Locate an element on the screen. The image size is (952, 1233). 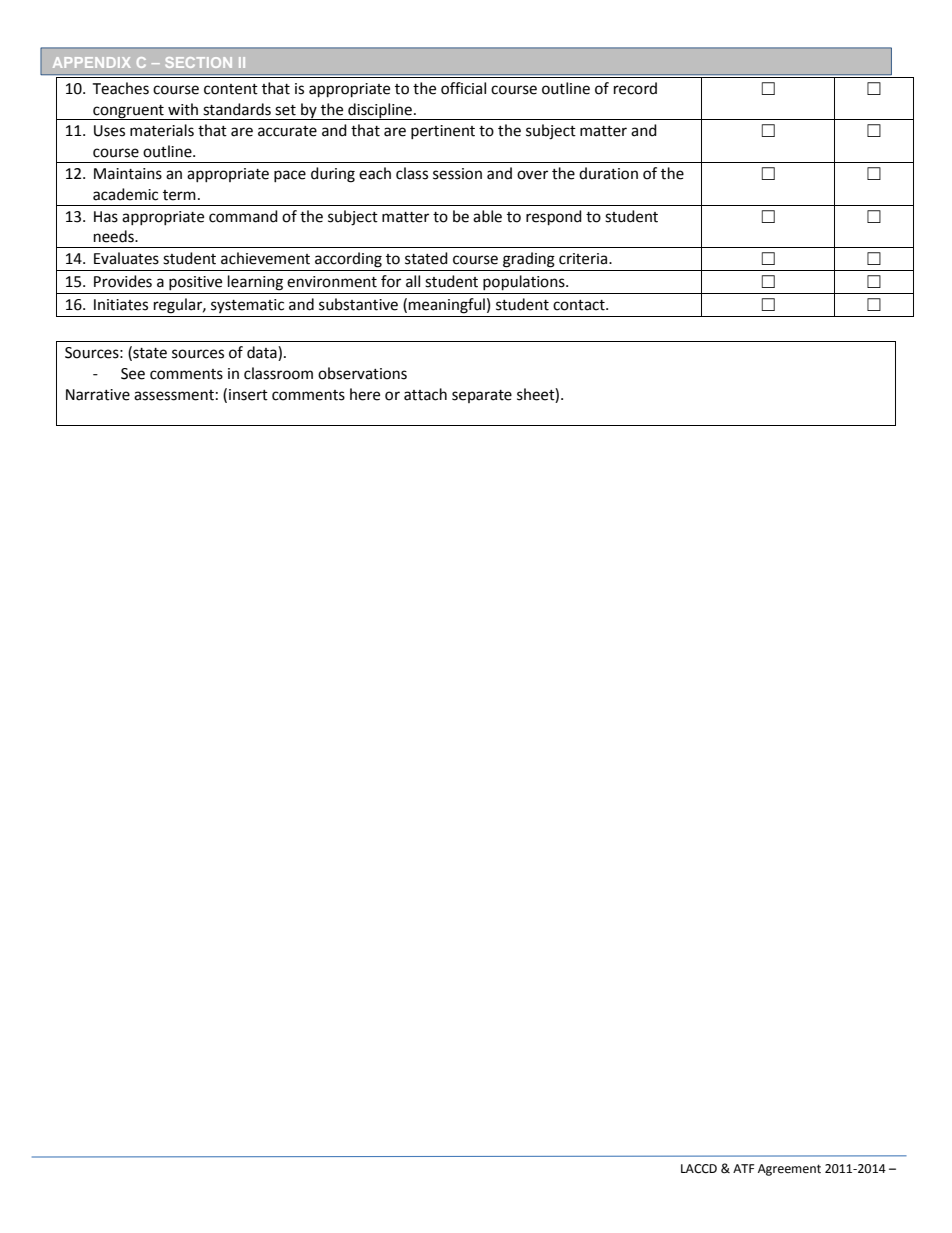
assessment is located at coordinates (174, 395).
